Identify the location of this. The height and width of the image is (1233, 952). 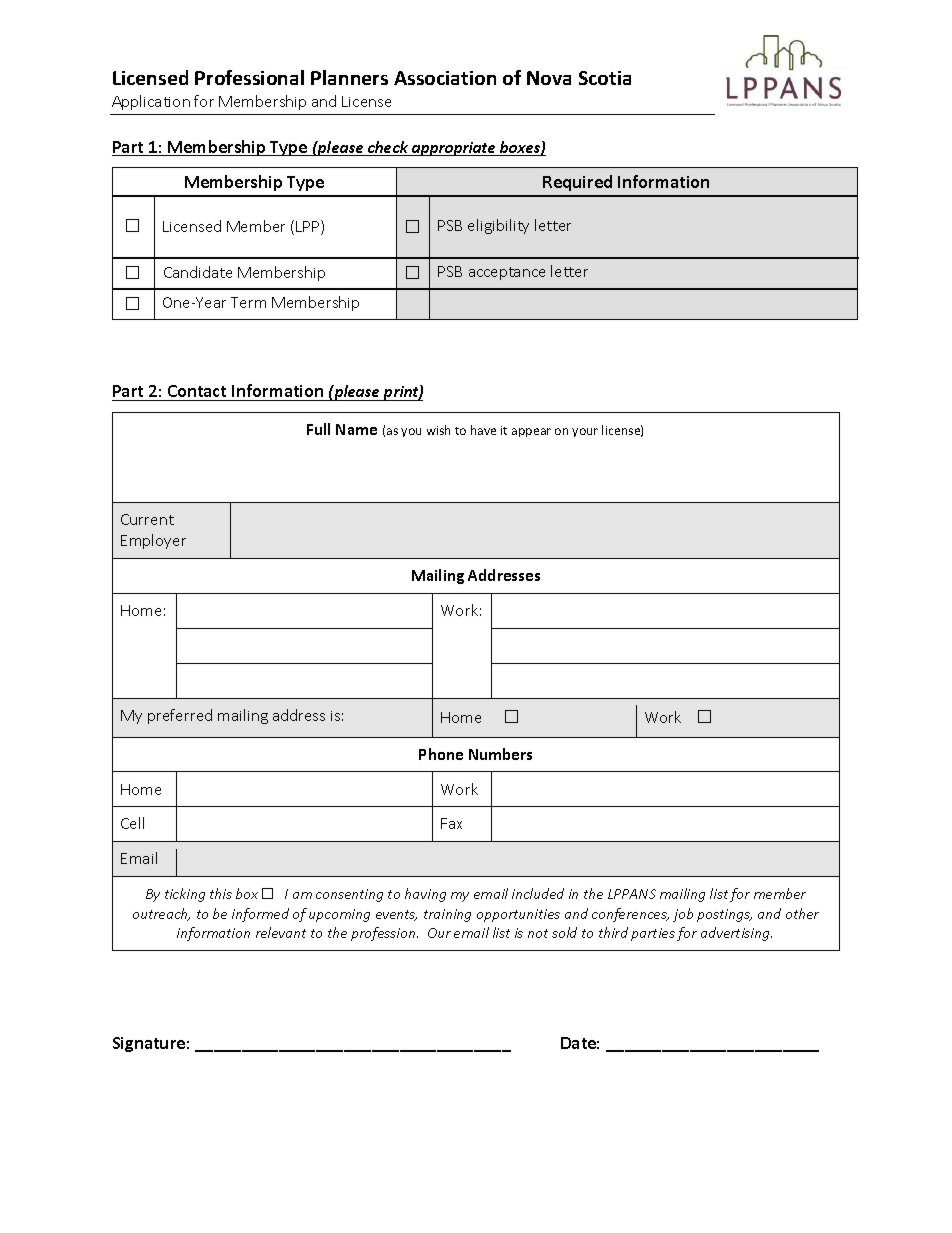
(221, 893).
